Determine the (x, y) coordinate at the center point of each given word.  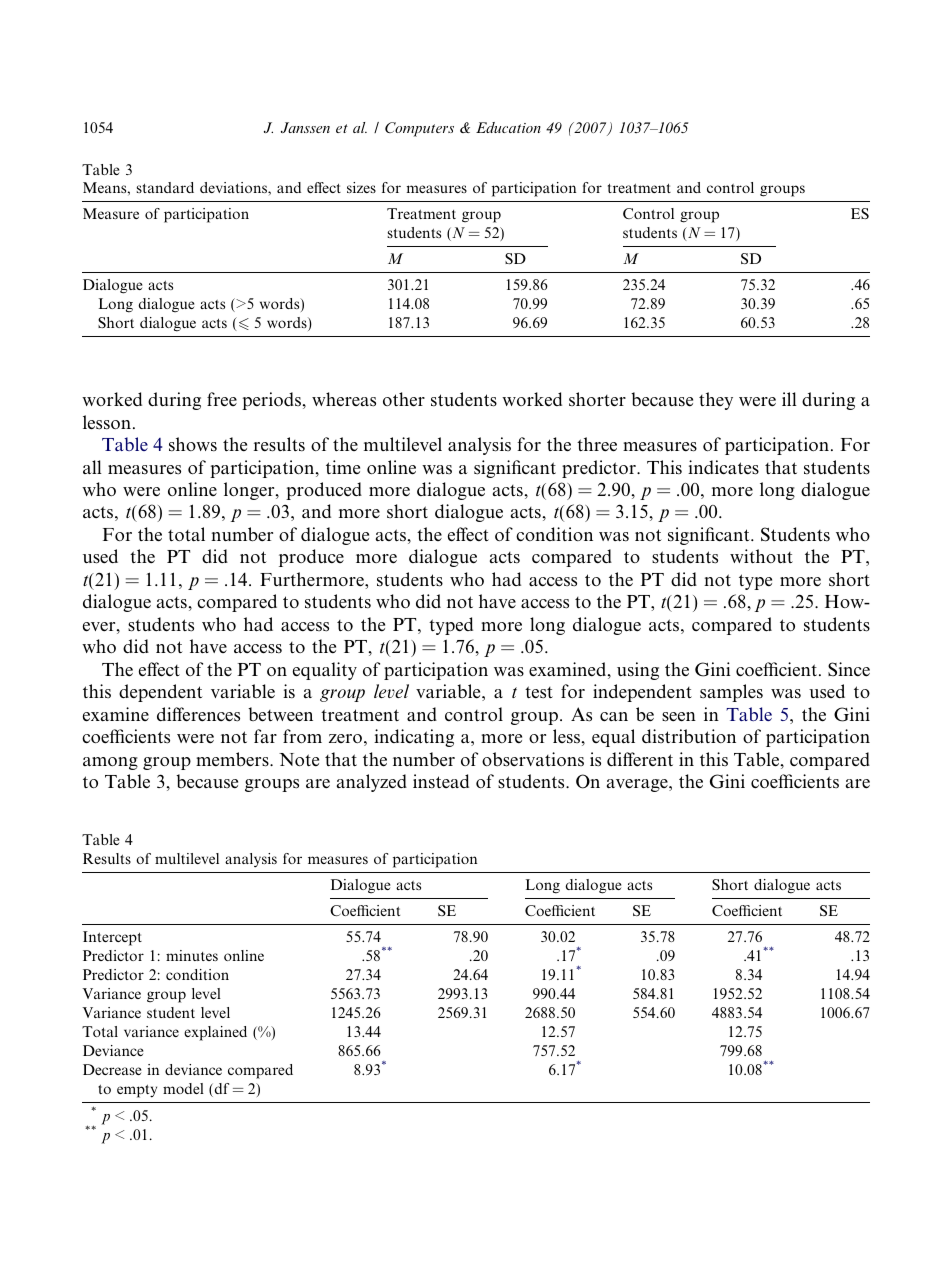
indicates (723, 467)
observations (533, 759)
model (183, 1088)
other (404, 399)
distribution (689, 736)
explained (215, 1033)
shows (193, 444)
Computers (419, 129)
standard (165, 187)
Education (508, 127)
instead (441, 781)
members (233, 759)
